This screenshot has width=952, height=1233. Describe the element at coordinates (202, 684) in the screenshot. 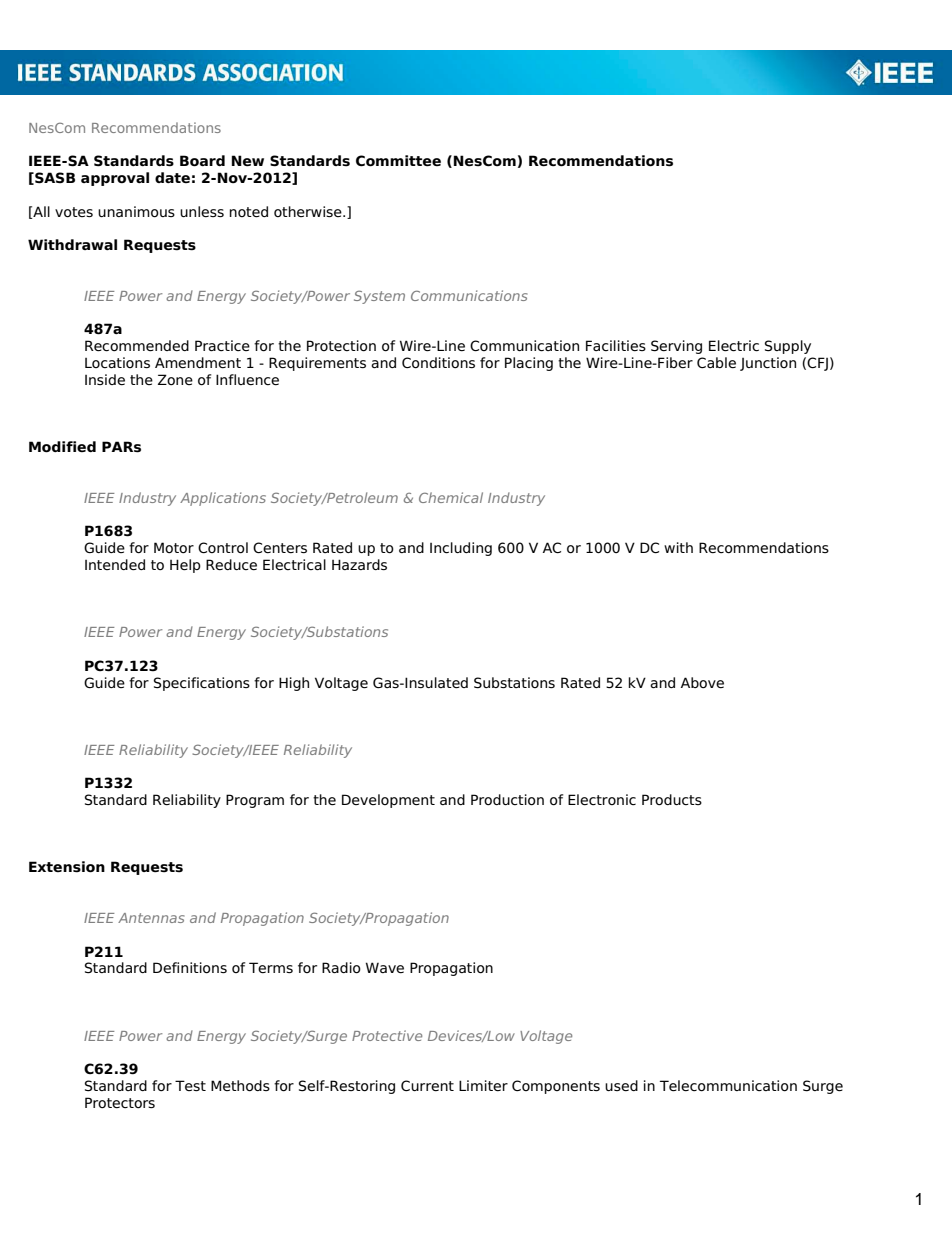

I see `Specifications` at that location.
